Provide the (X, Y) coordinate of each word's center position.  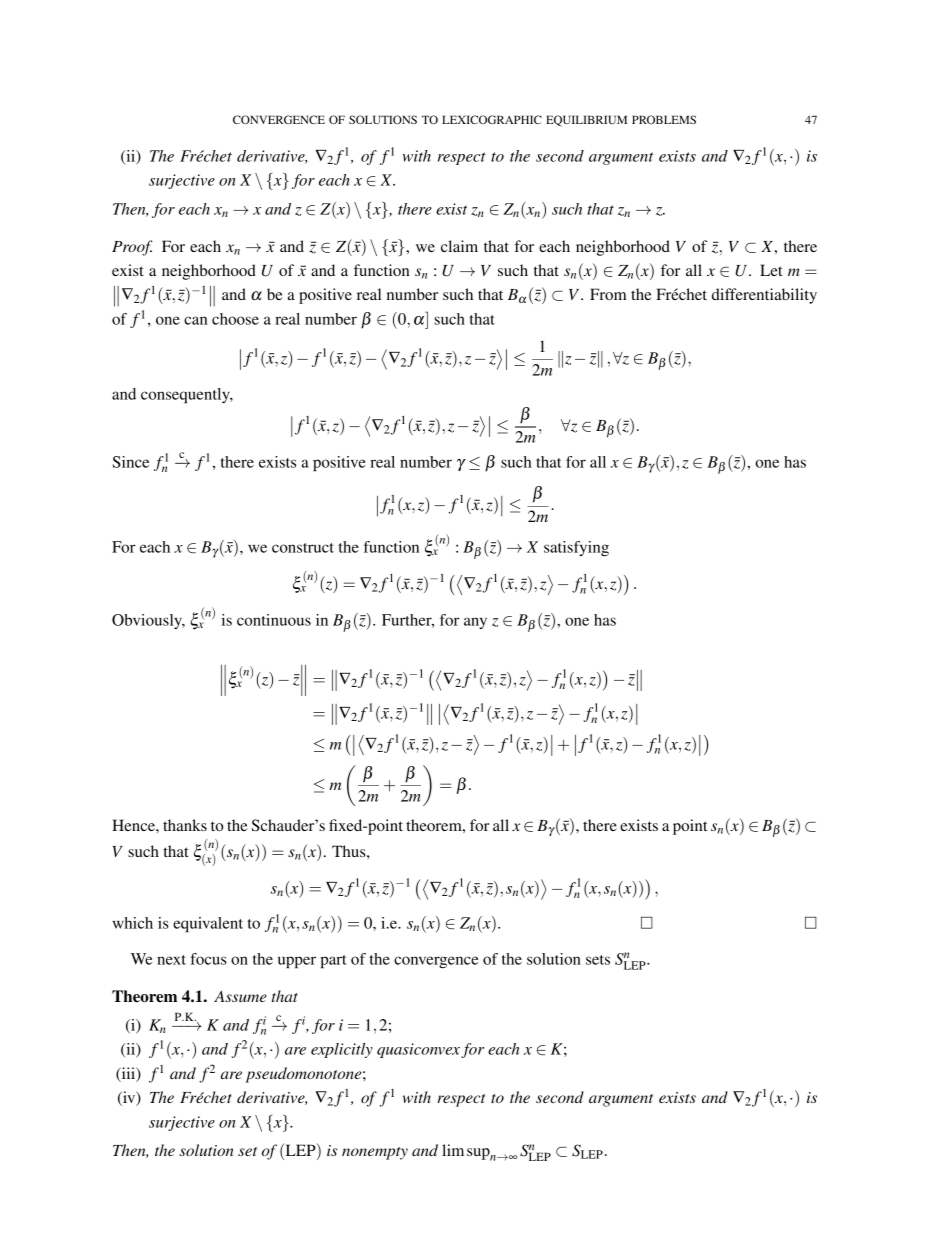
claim (459, 246)
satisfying (576, 548)
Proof (132, 248)
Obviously (148, 621)
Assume (240, 996)
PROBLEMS (664, 119)
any (475, 623)
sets (598, 960)
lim (453, 1150)
